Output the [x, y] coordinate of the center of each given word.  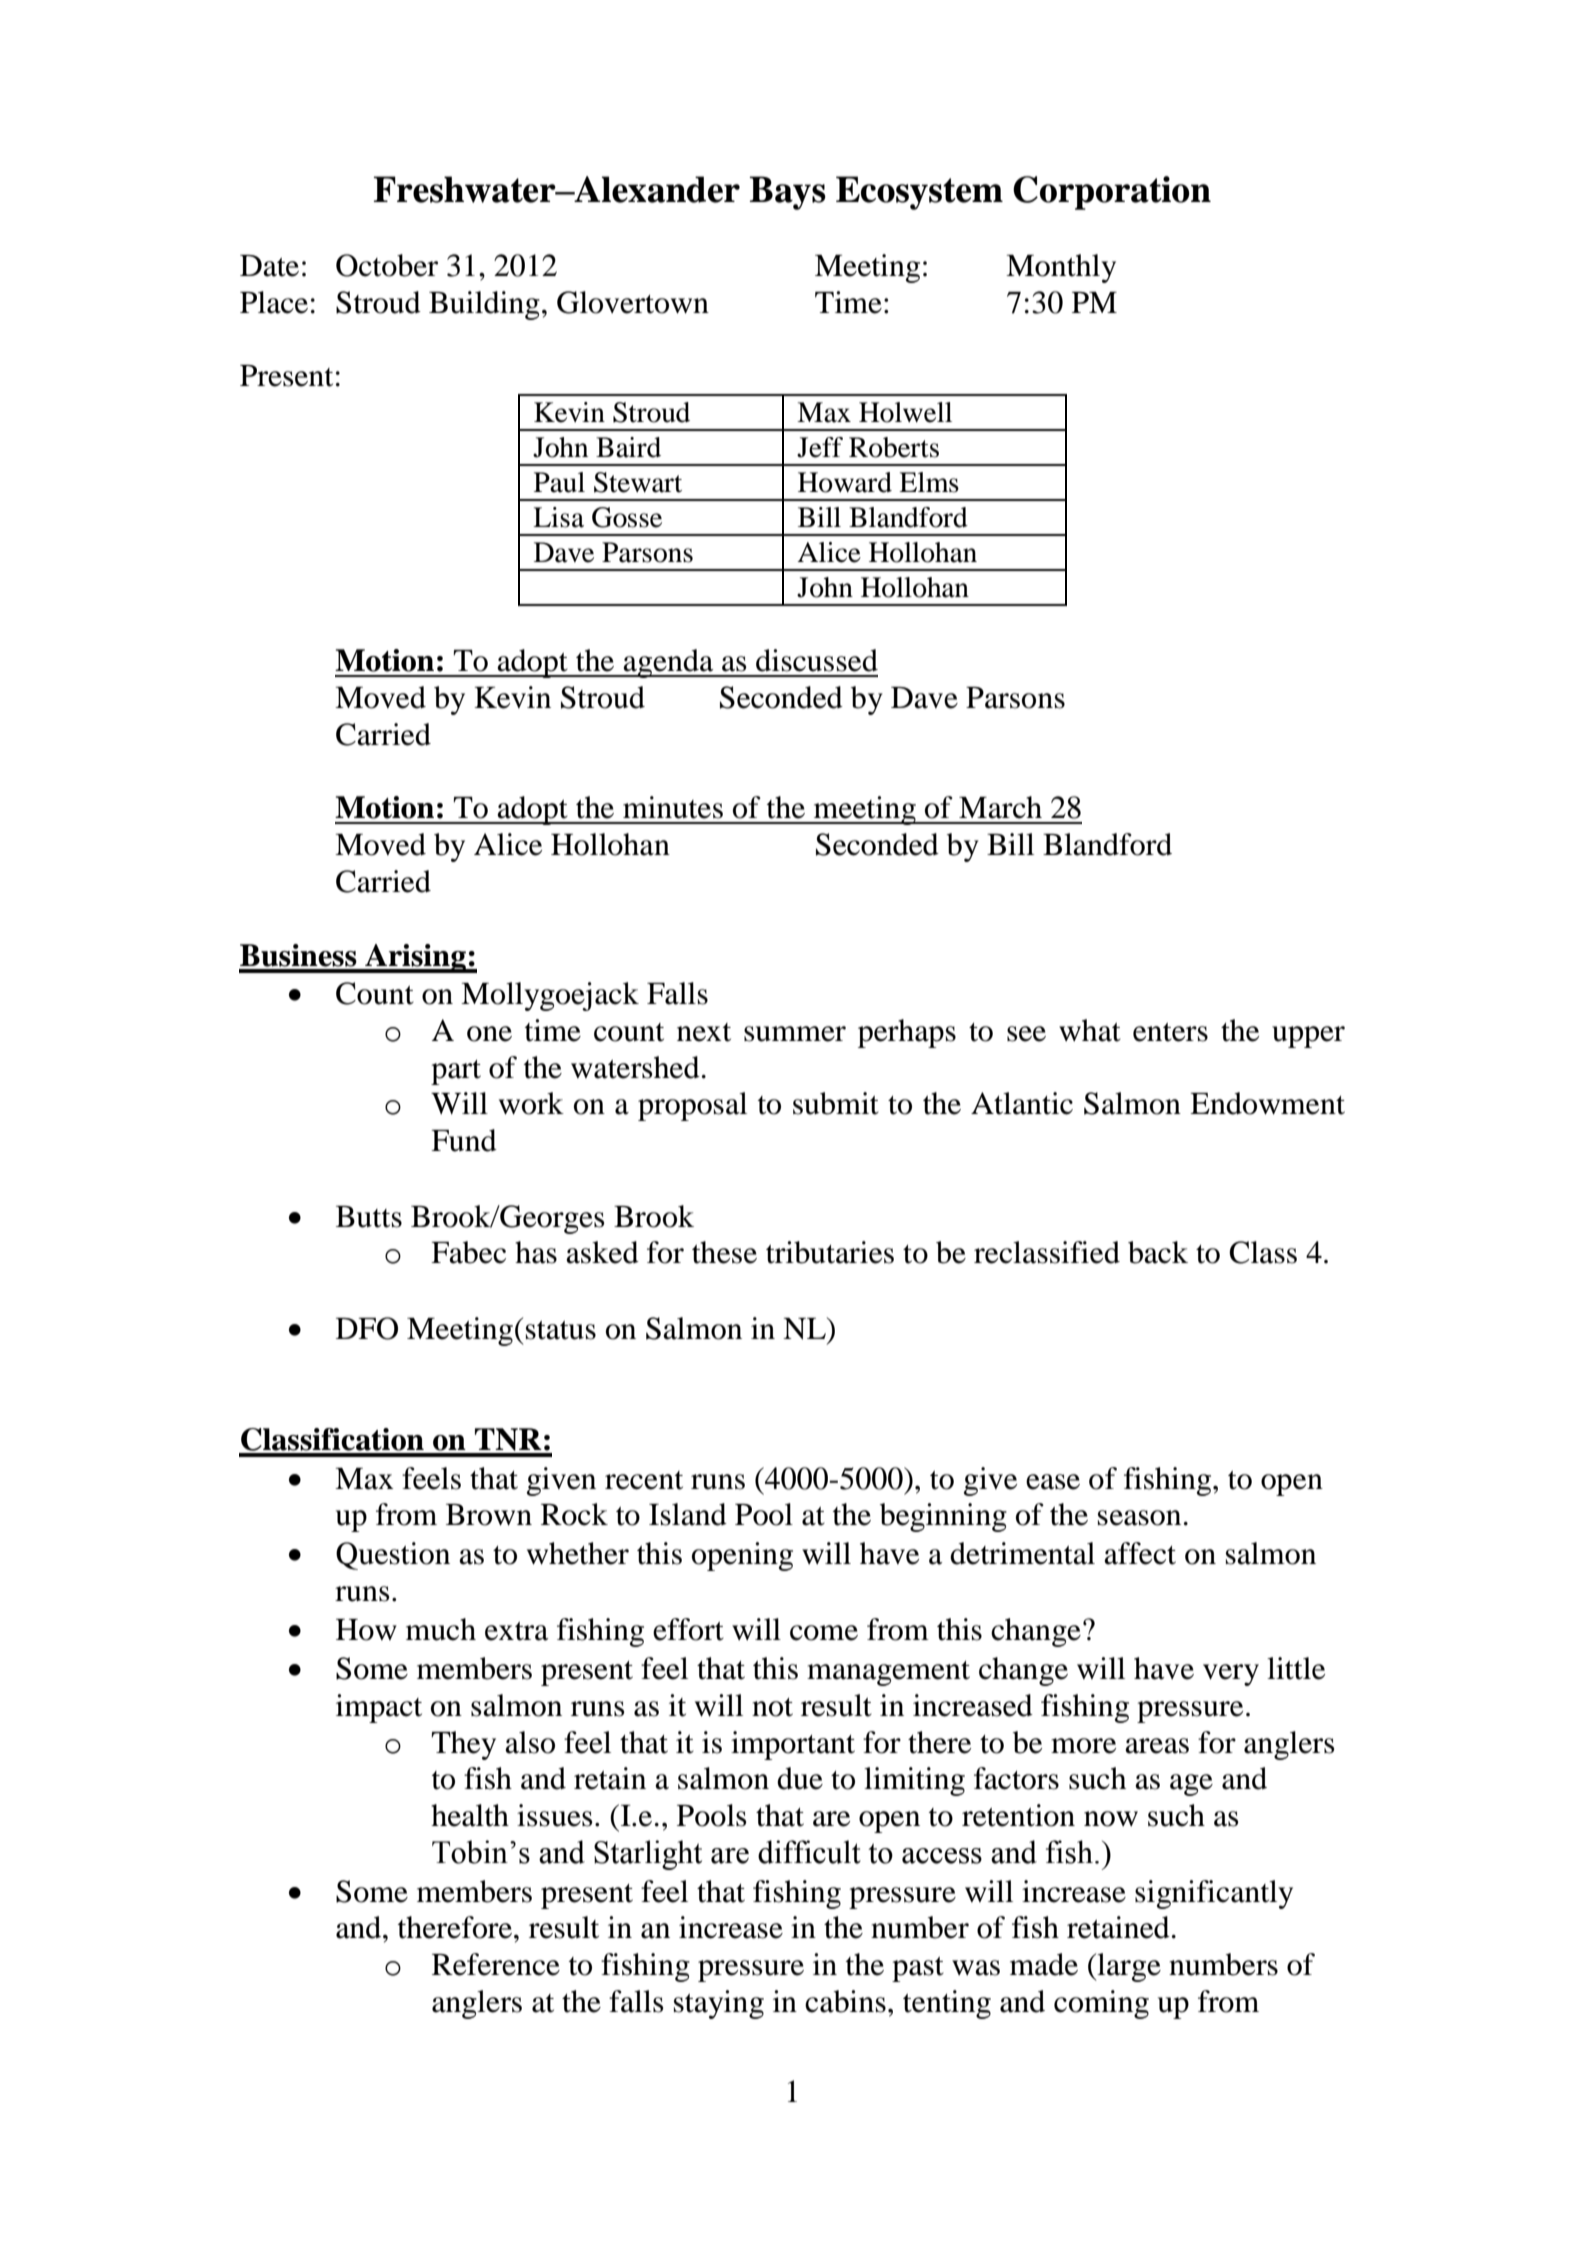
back [1158, 1252]
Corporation [1112, 193]
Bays [788, 193]
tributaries [830, 1252]
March [1000, 807]
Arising [415, 958]
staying [719, 2004]
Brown [489, 1515]
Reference [496, 1964]
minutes [673, 807]
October [387, 265]
